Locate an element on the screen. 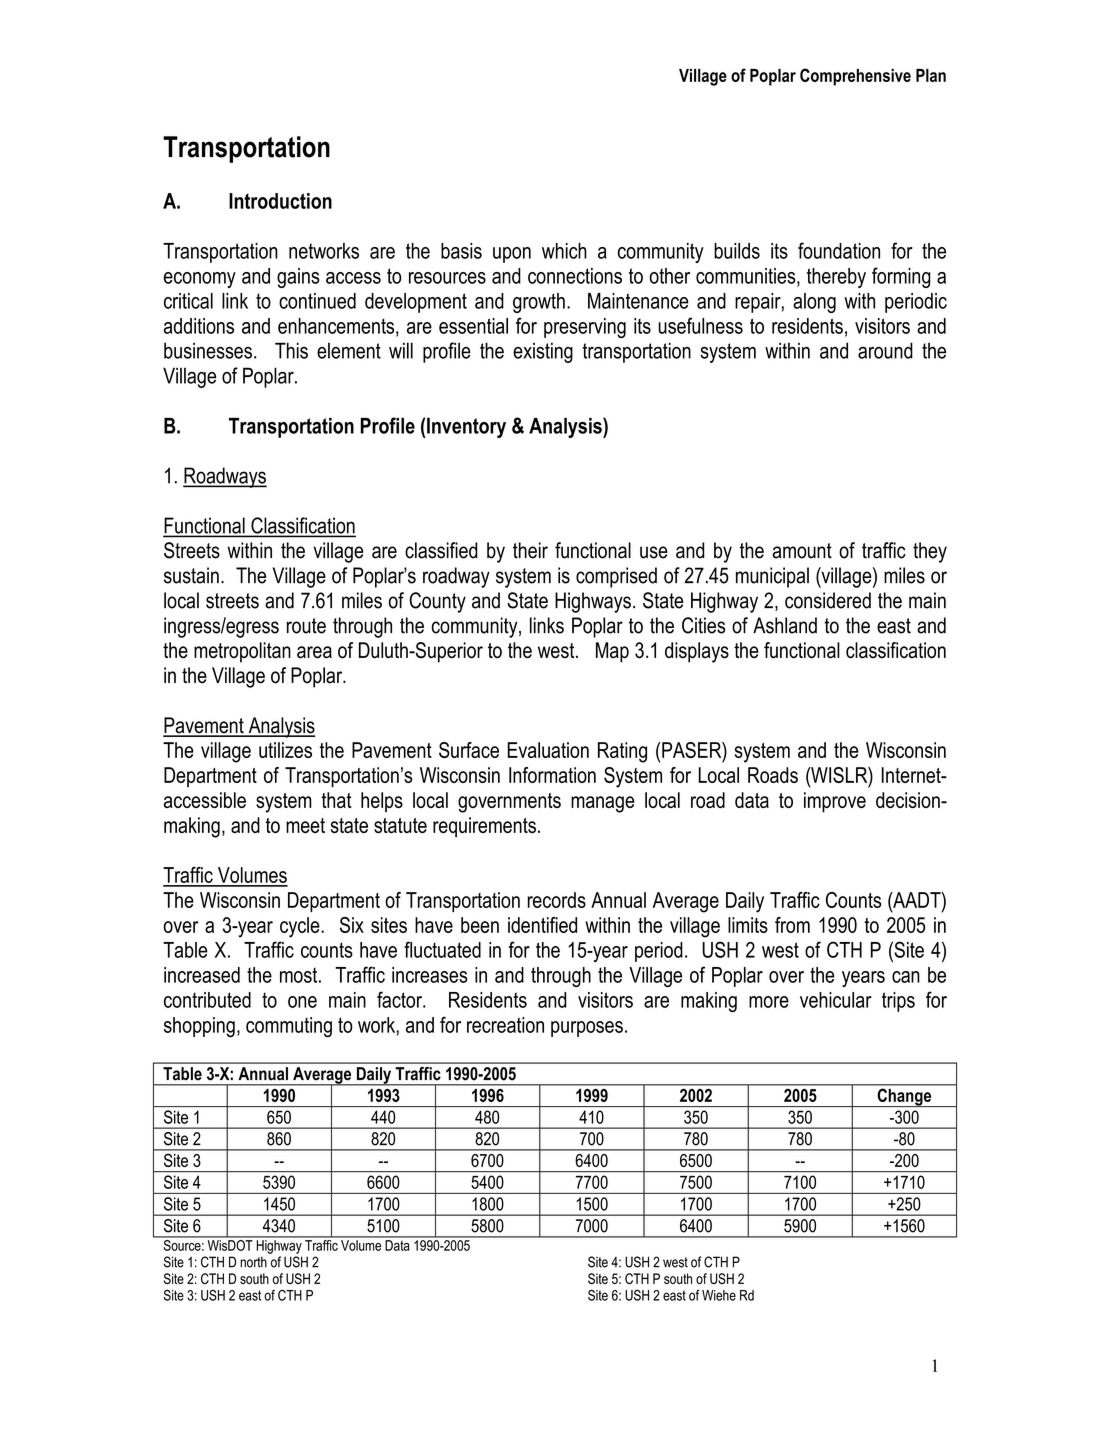  which is located at coordinates (564, 251).
